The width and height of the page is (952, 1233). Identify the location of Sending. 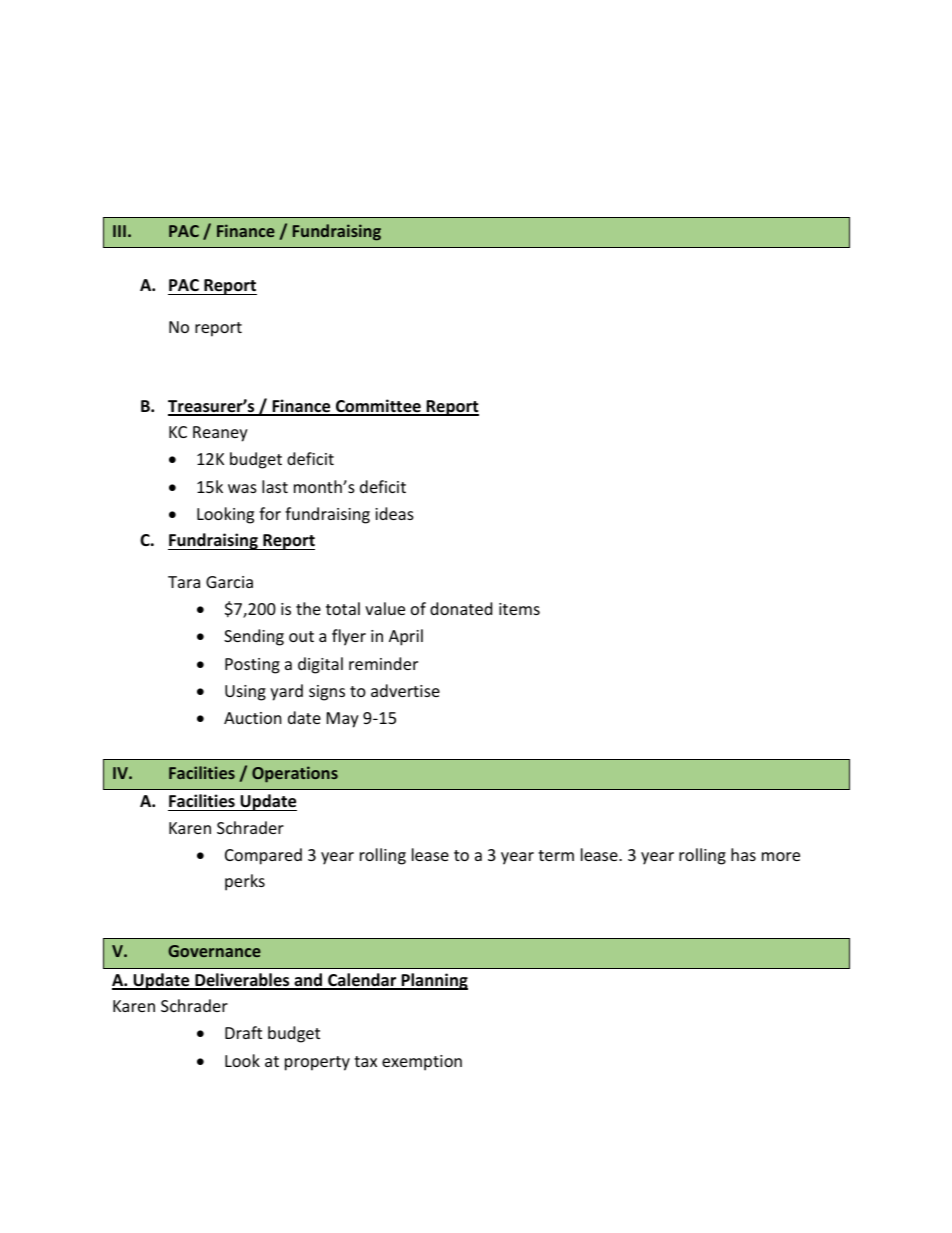
(254, 637).
